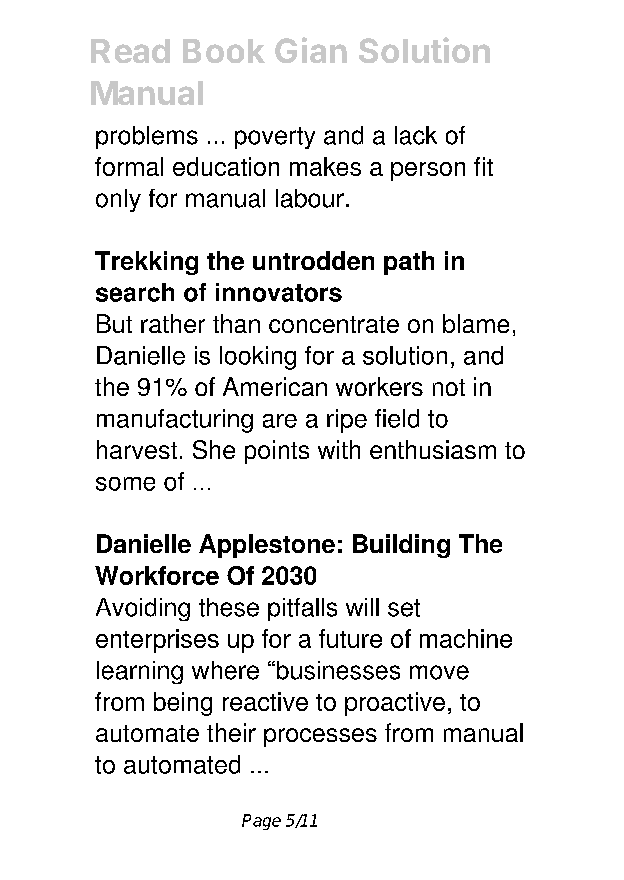  Describe the element at coordinates (401, 546) in the screenshot. I see `Building` at that location.
